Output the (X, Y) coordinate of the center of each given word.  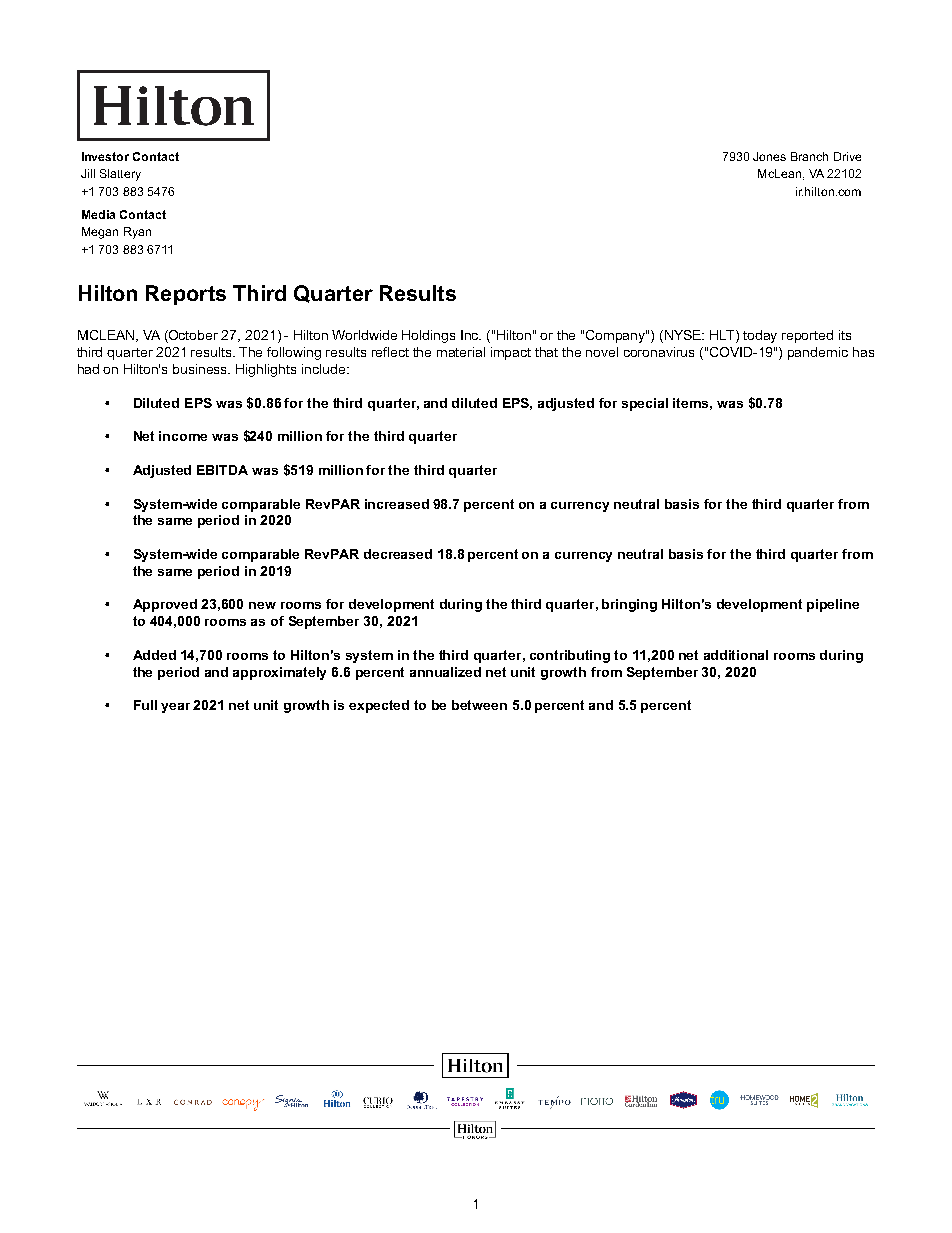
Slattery (120, 175)
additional (736, 655)
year (175, 708)
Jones (769, 156)
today (760, 336)
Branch (809, 156)
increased (397, 504)
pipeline (833, 605)
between (479, 705)
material (461, 352)
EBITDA (222, 470)
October (192, 336)
